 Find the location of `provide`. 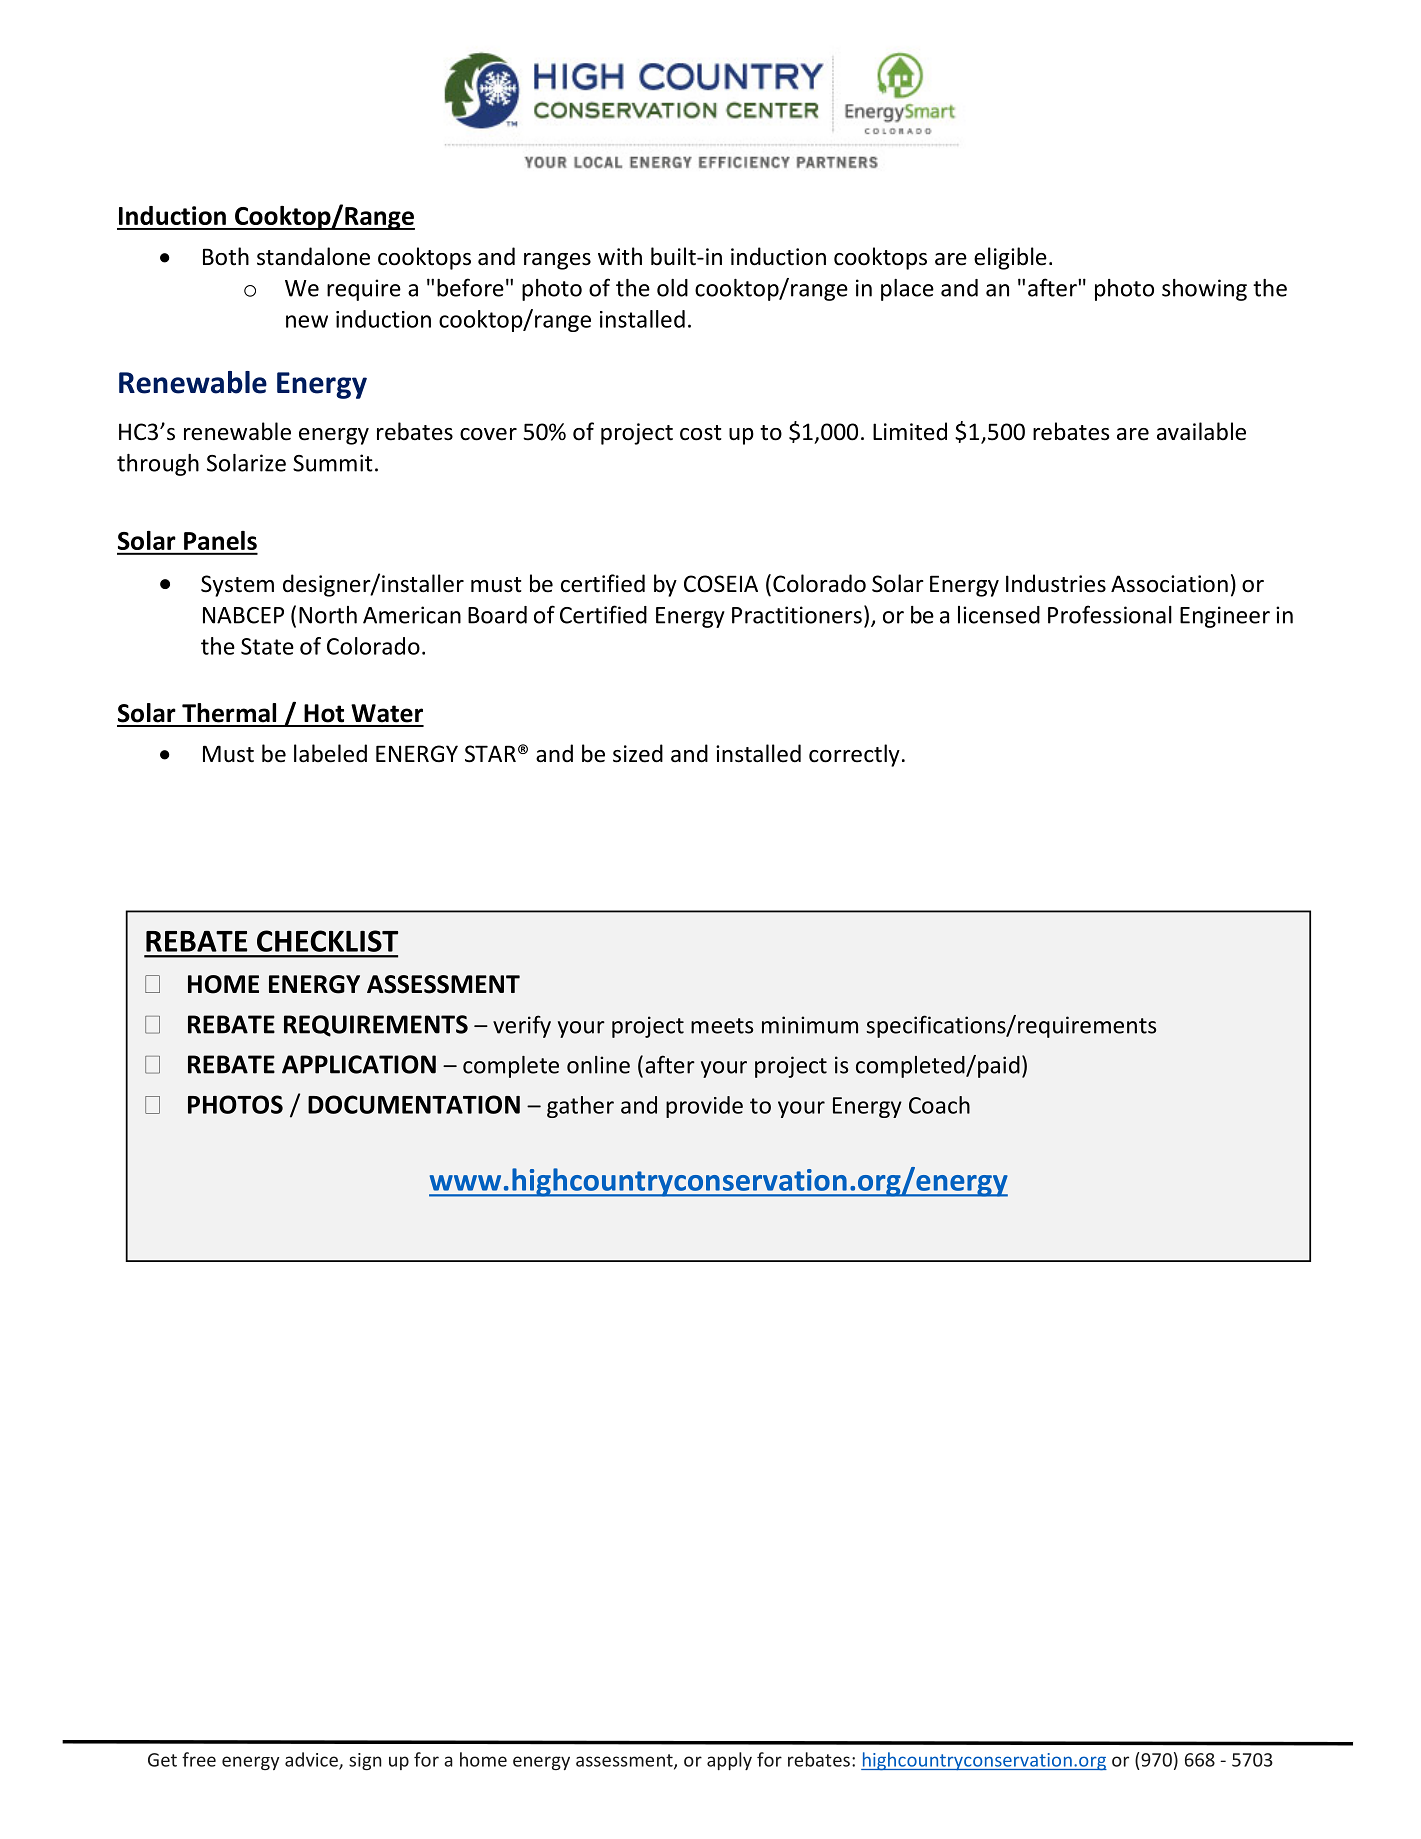

provide is located at coordinates (704, 1107).
